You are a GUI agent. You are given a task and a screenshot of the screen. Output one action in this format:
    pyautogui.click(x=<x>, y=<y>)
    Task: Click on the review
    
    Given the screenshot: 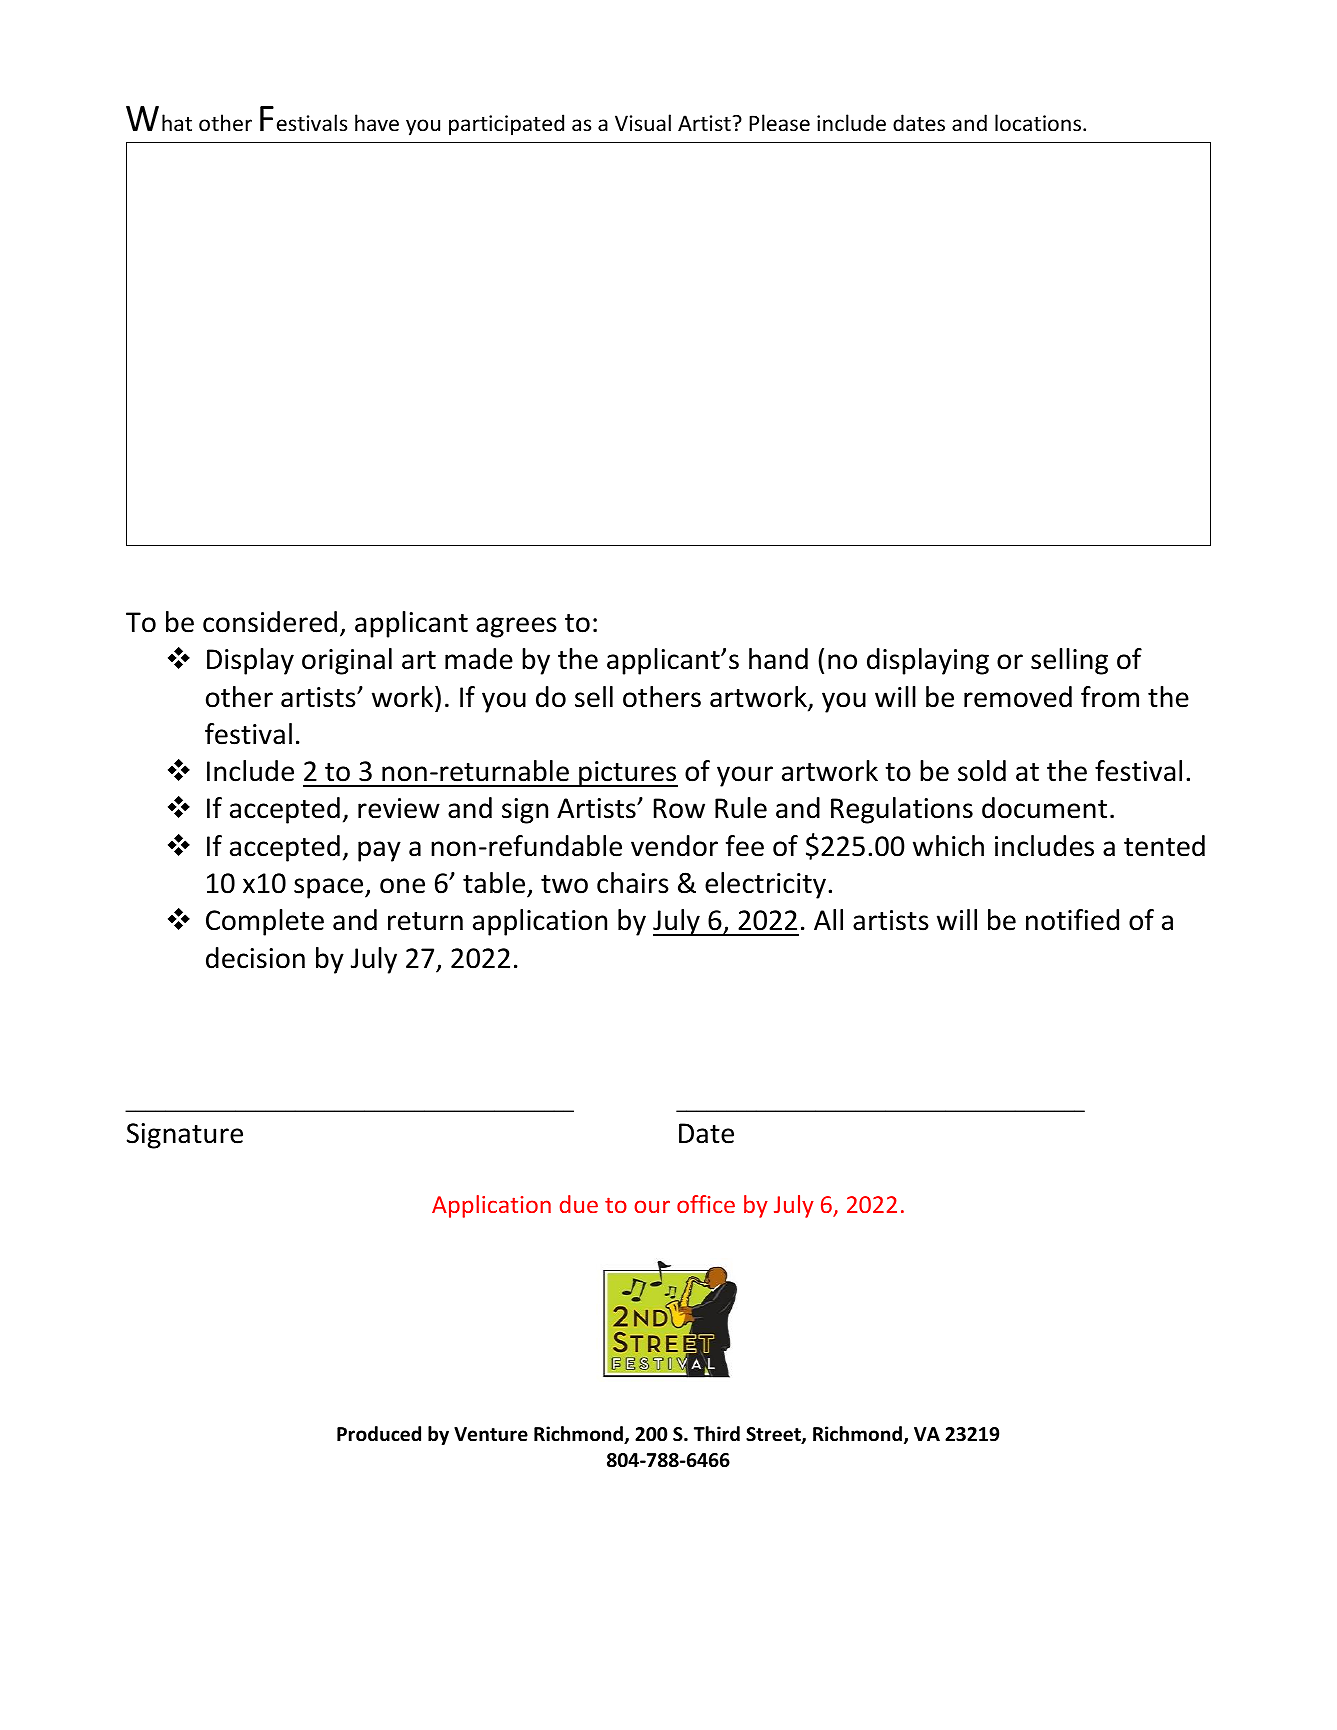 What is the action you would take?
    pyautogui.click(x=399, y=808)
